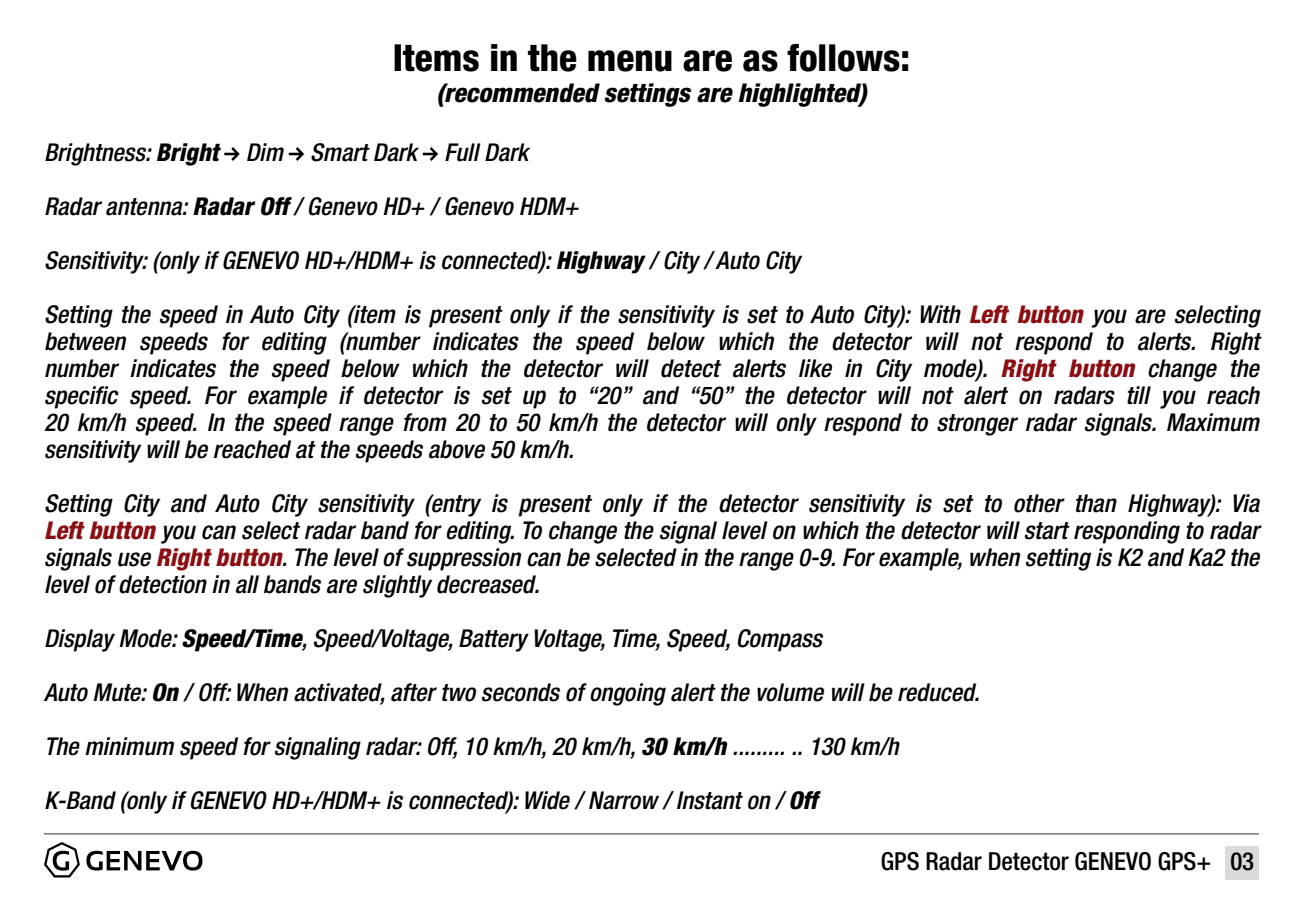  Describe the element at coordinates (624, 800) in the screenshot. I see `Narrow` at that location.
